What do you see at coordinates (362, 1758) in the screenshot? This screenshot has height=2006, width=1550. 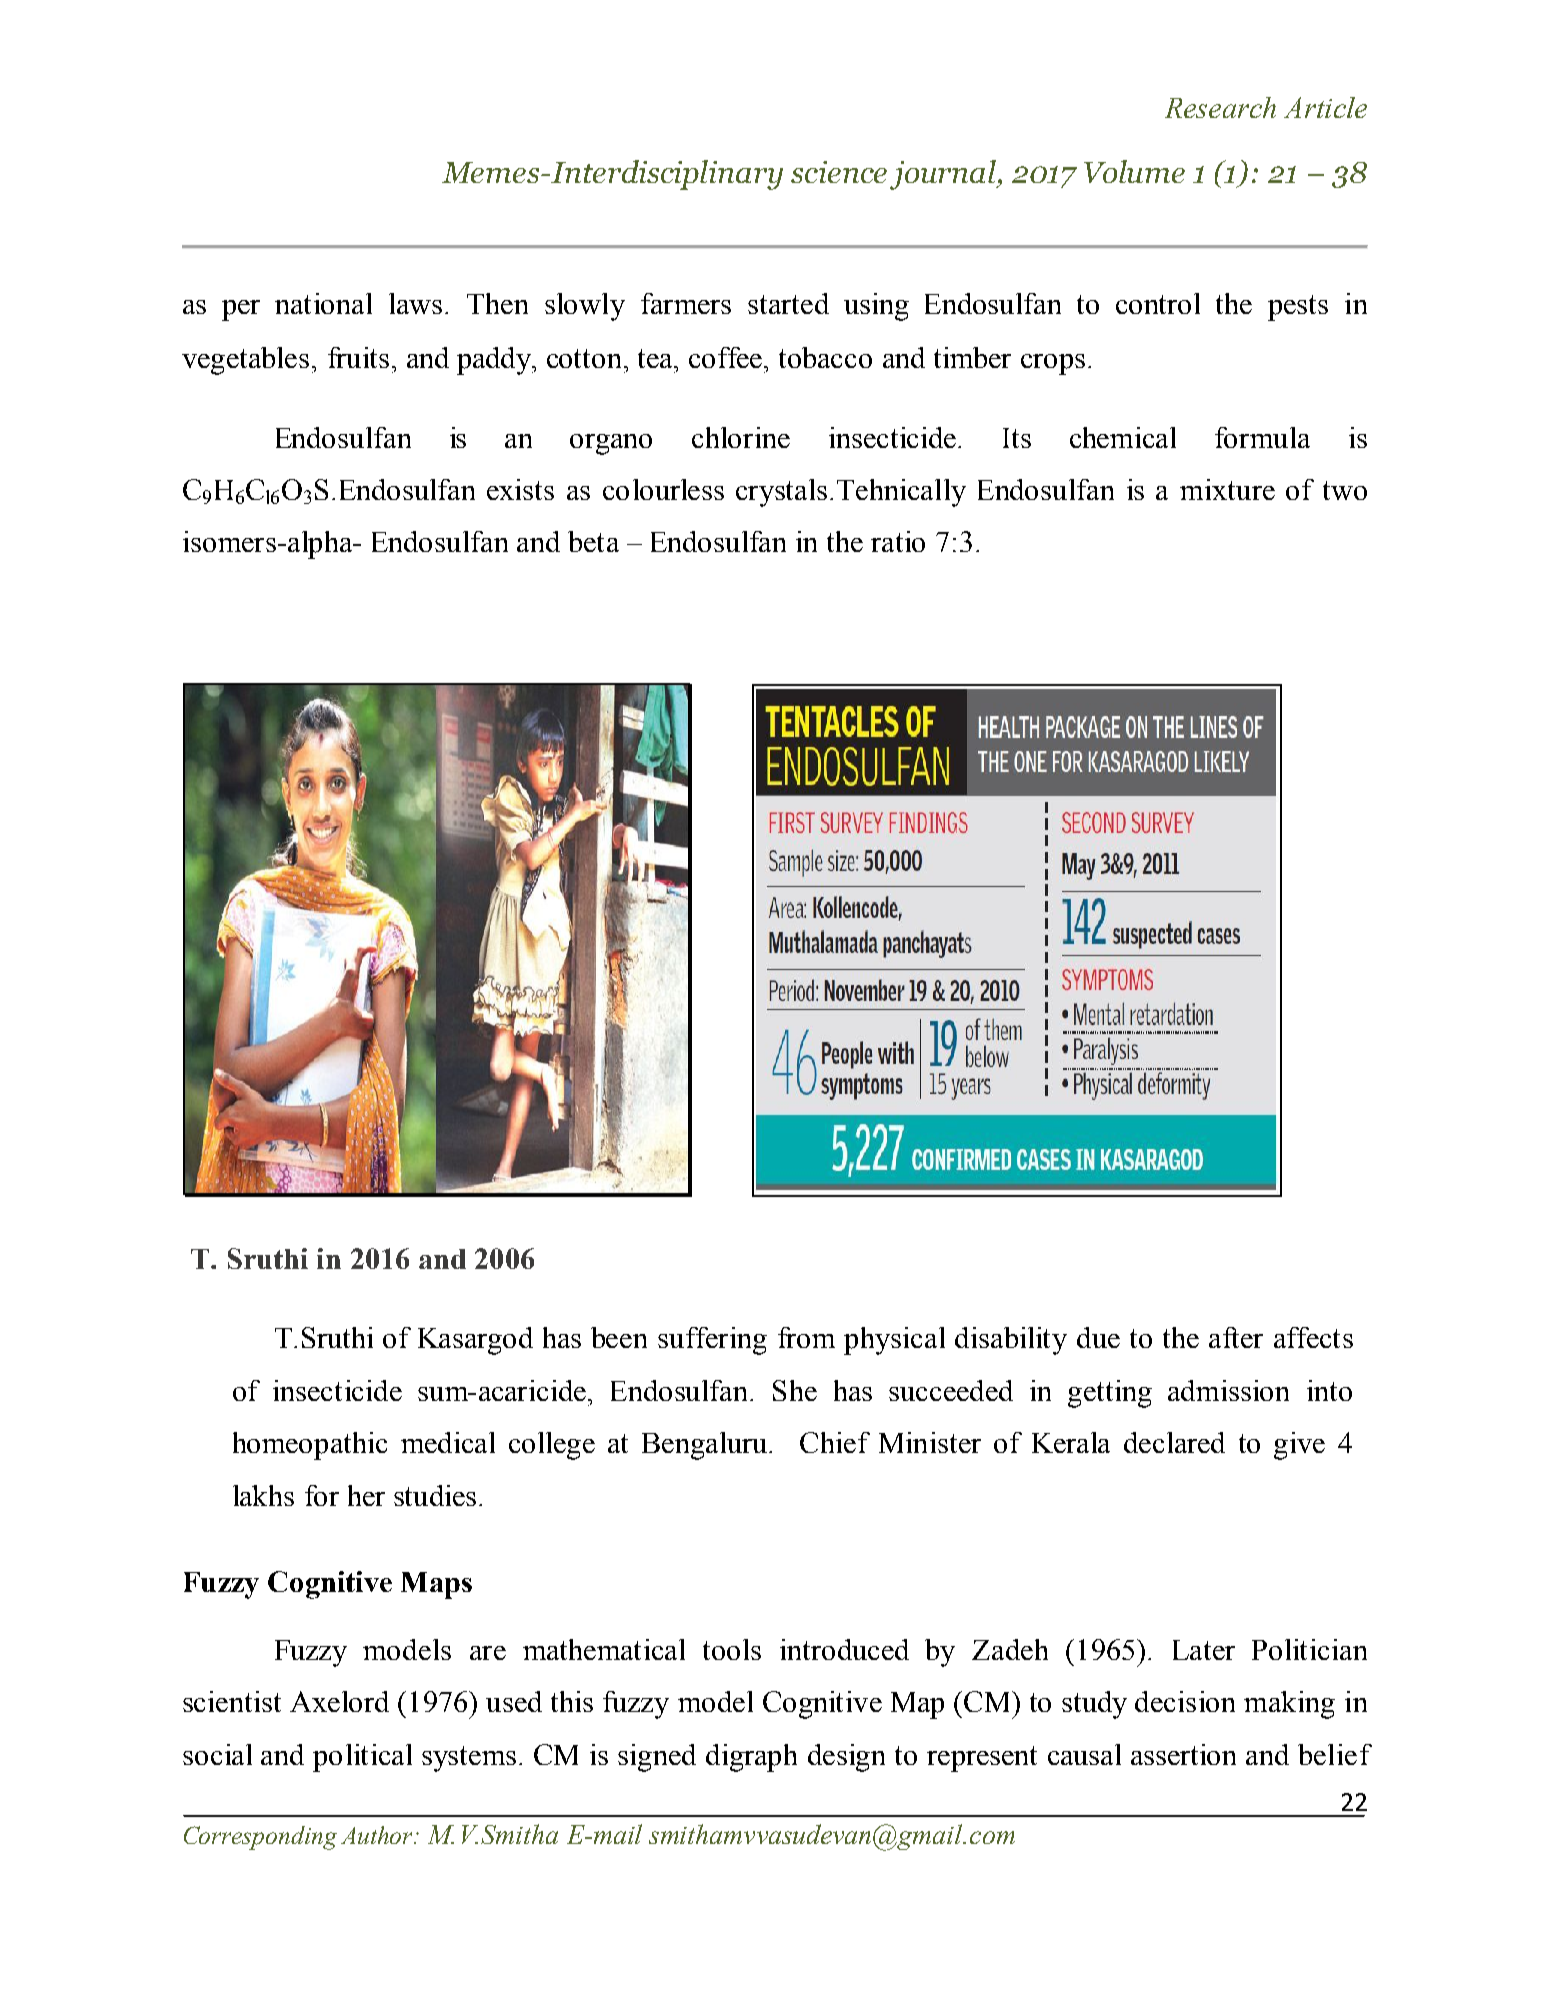 I see `political` at bounding box center [362, 1758].
